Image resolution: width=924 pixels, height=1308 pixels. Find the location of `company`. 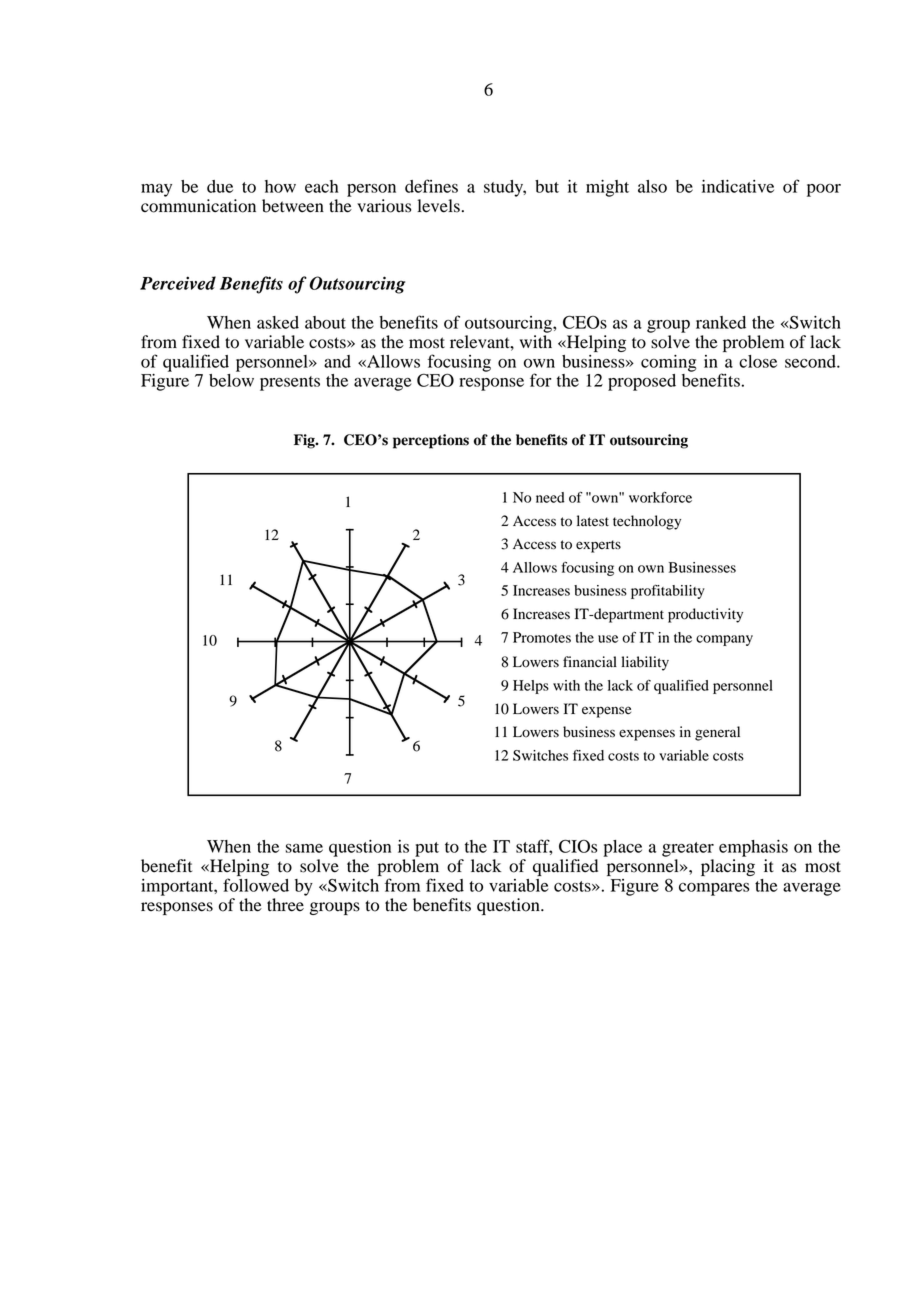

company is located at coordinates (724, 640).
